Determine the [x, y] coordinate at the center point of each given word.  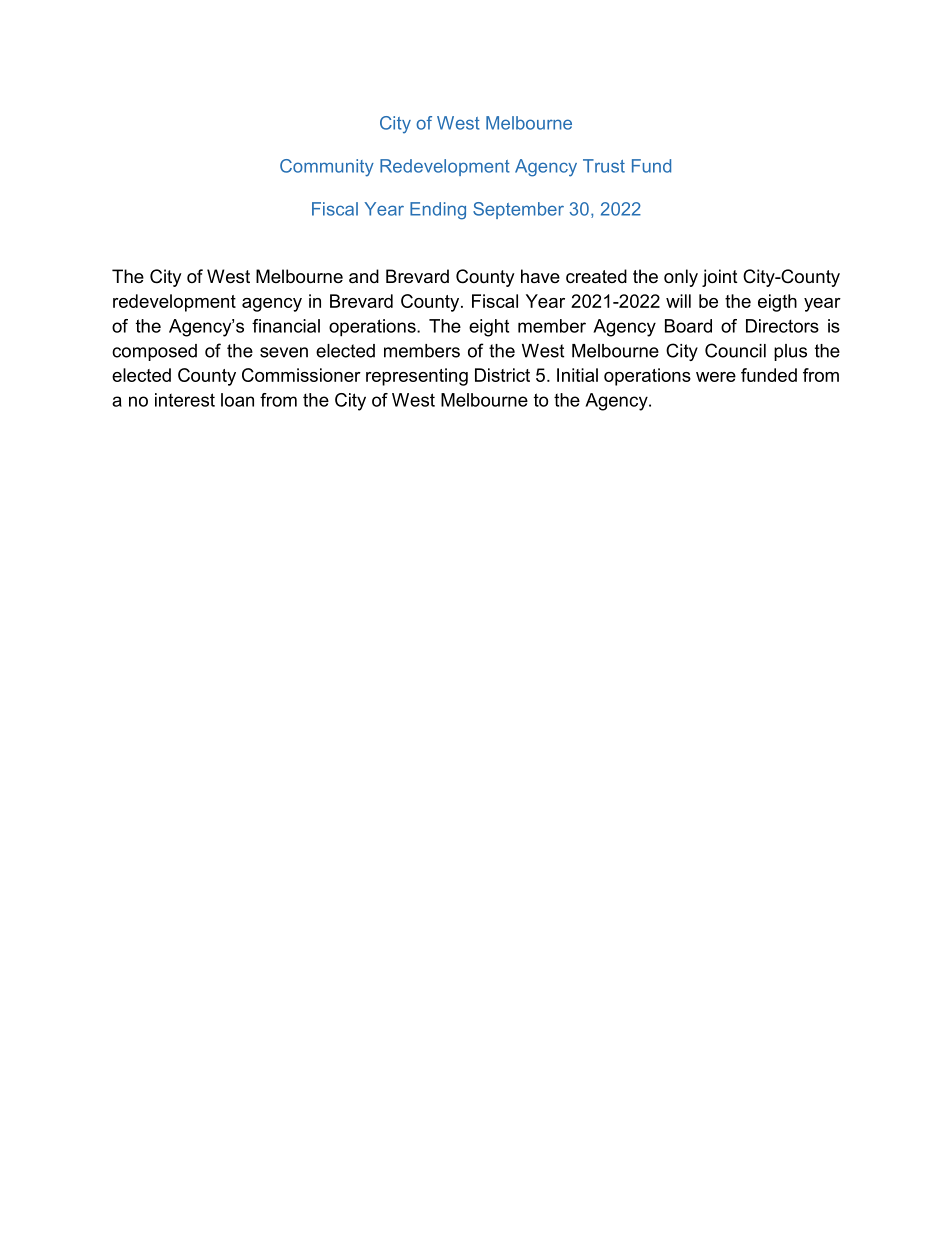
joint [720, 278]
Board [688, 326]
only [681, 278]
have [540, 276]
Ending [438, 211]
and [364, 276]
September [518, 210]
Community [327, 168]
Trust [604, 166]
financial [286, 326]
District [502, 375]
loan [237, 400]
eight [489, 328]
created [596, 276]
